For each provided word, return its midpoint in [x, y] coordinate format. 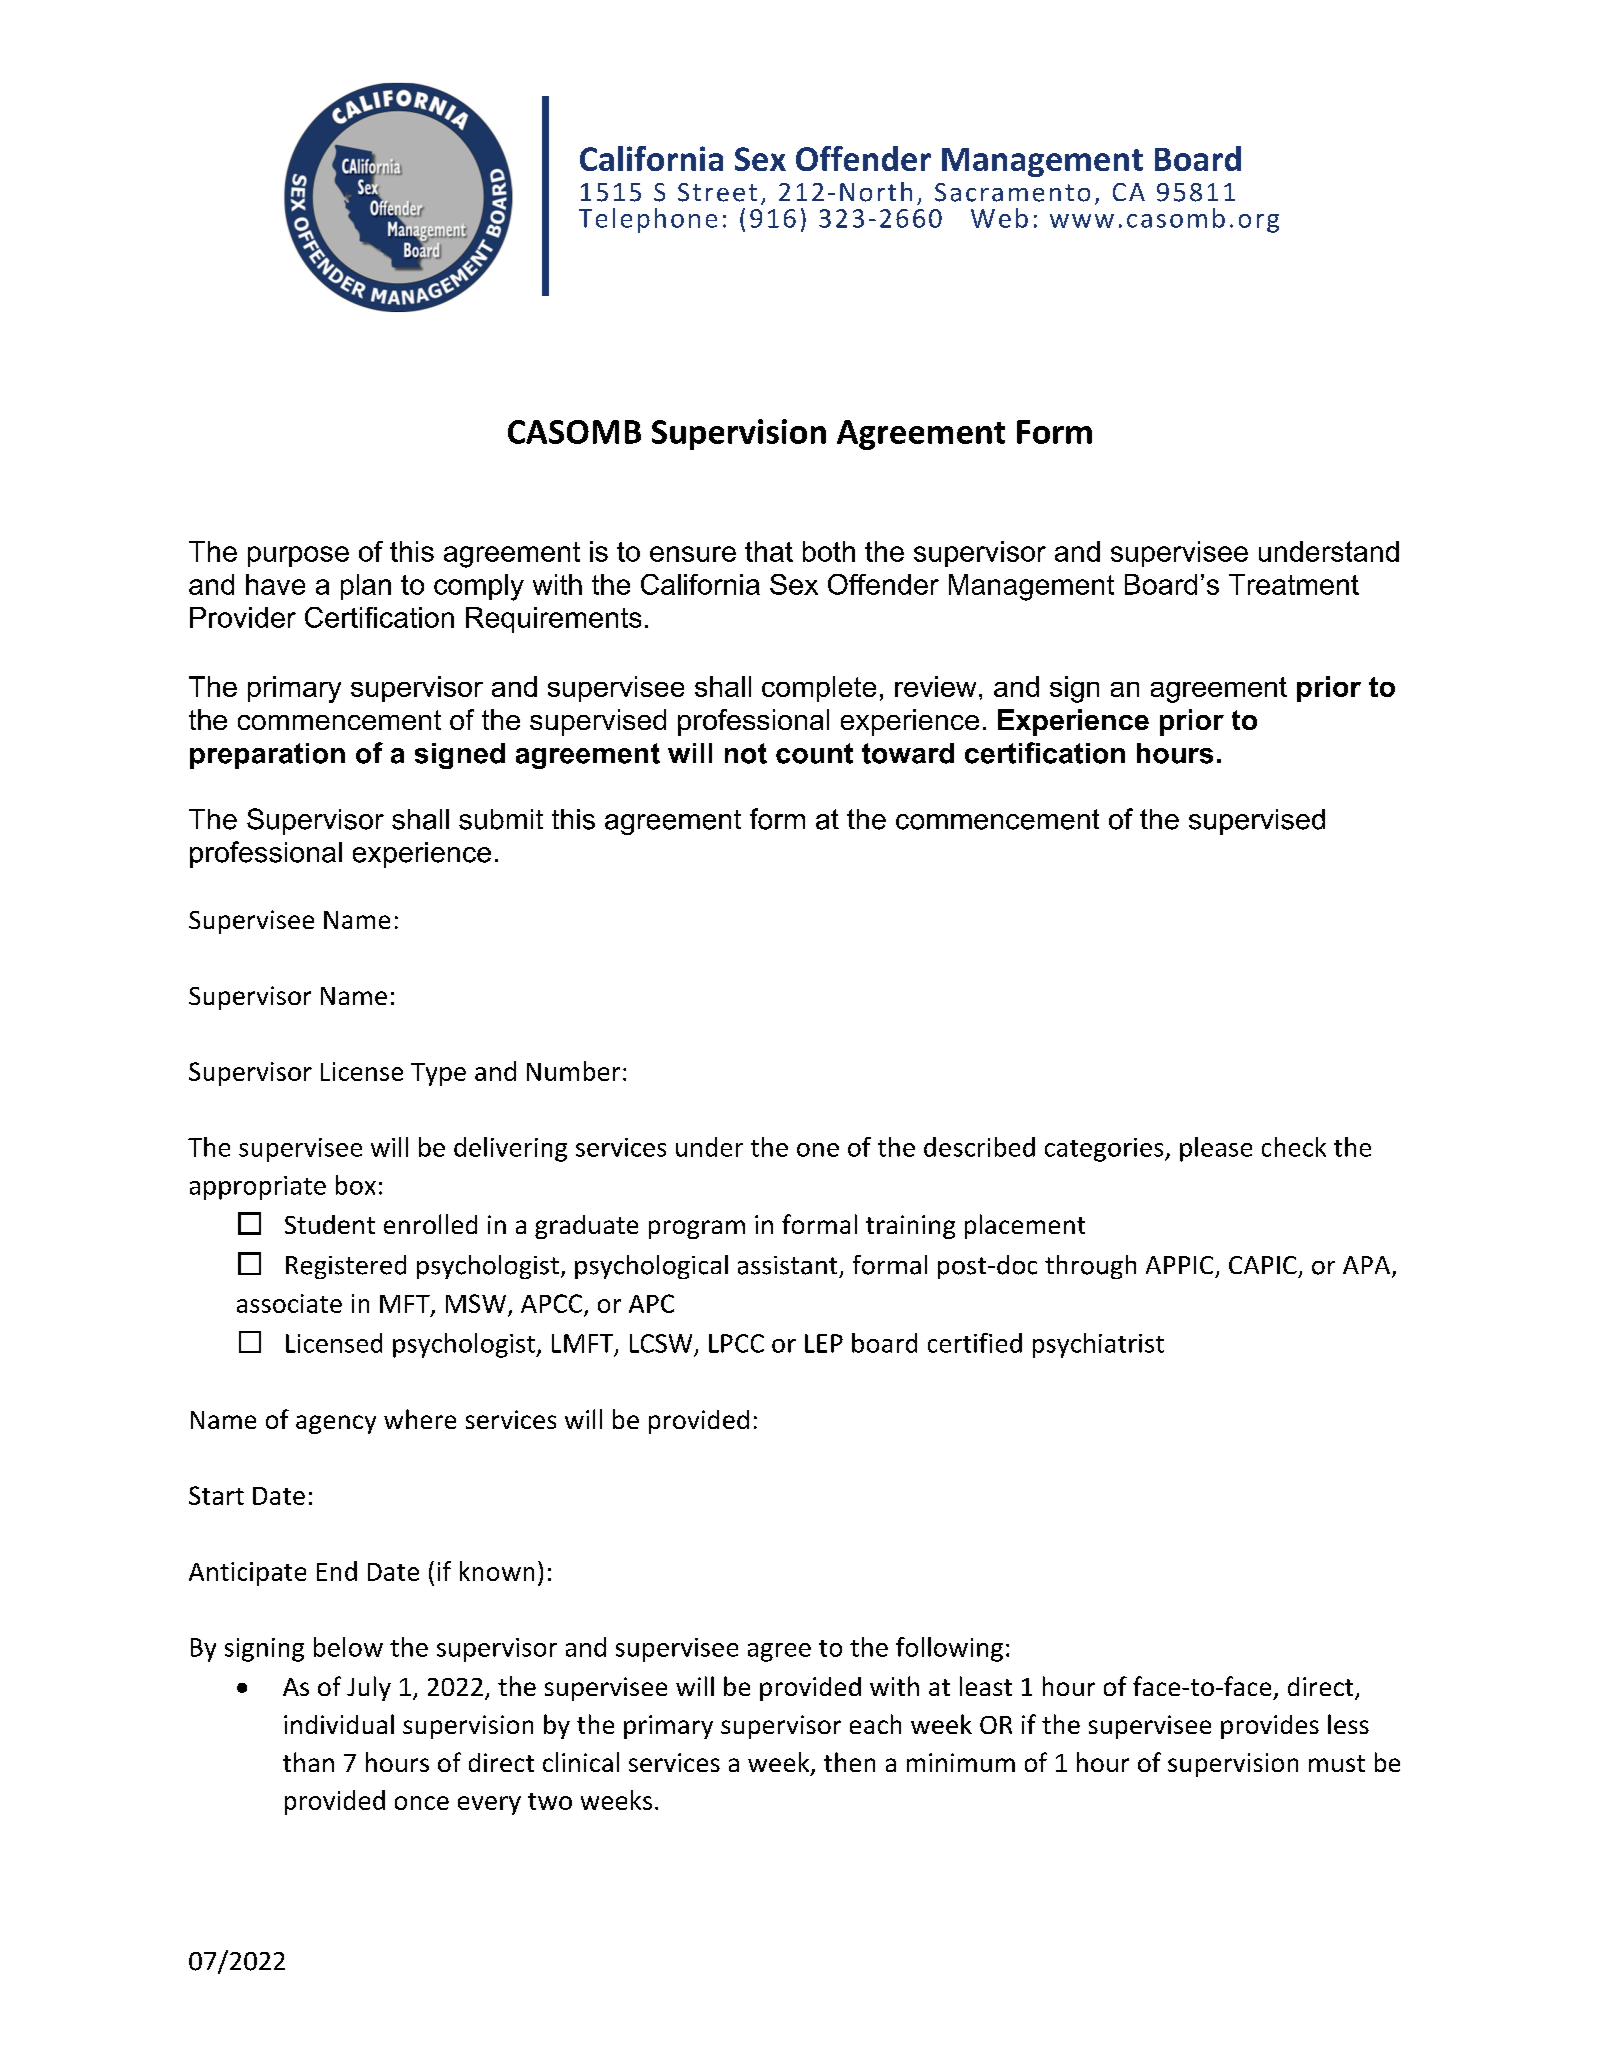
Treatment [1294, 584]
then [849, 1762]
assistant [787, 1265]
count [814, 753]
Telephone [648, 220]
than [308, 1762]
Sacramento [1012, 192]
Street [717, 192]
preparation [267, 756]
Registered [346, 1267]
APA [1368, 1266]
